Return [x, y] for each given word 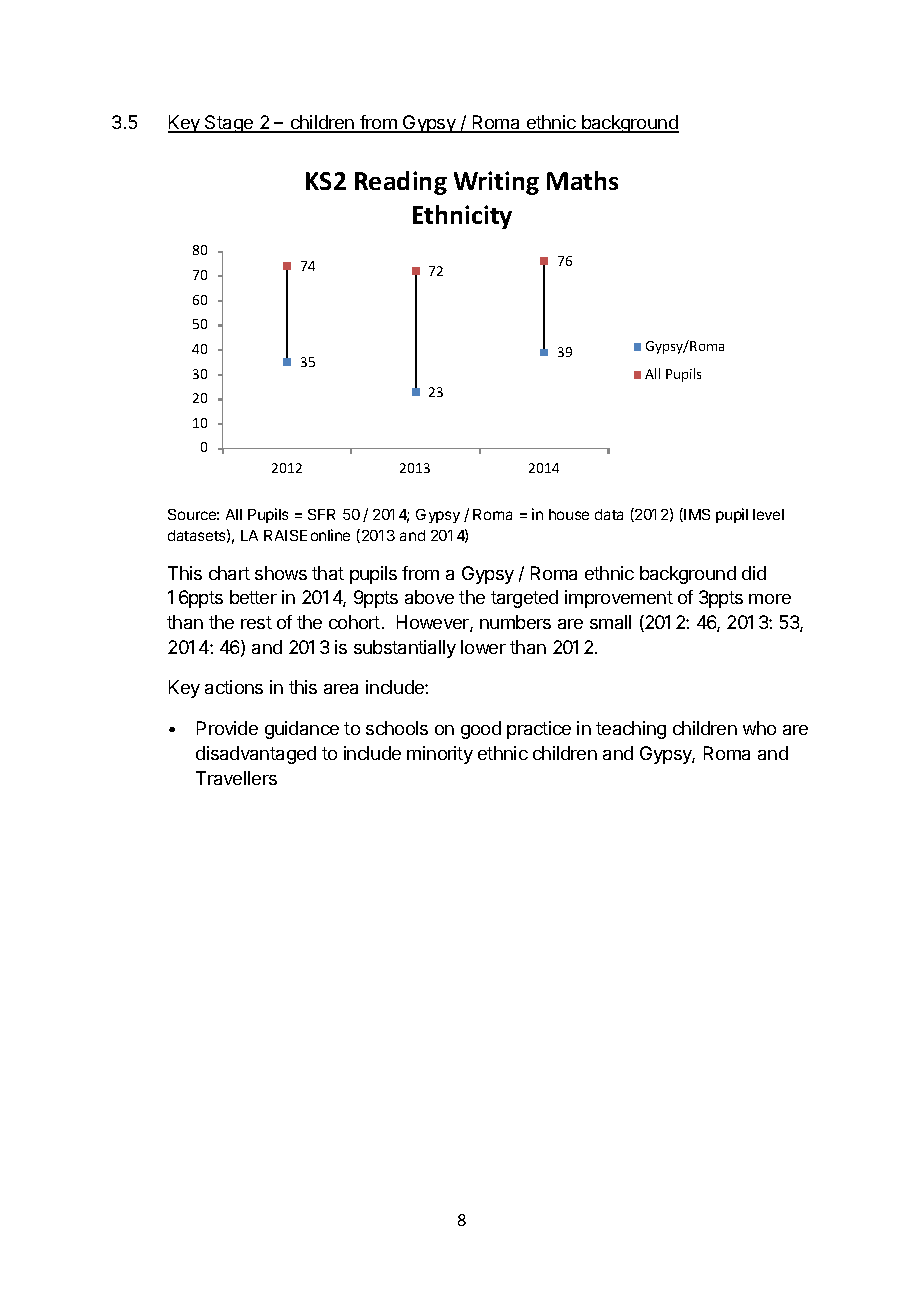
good [481, 730]
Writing [496, 183]
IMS [697, 514]
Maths [582, 180]
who [759, 728]
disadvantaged [256, 755]
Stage [229, 124]
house [569, 514]
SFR [321, 514]
